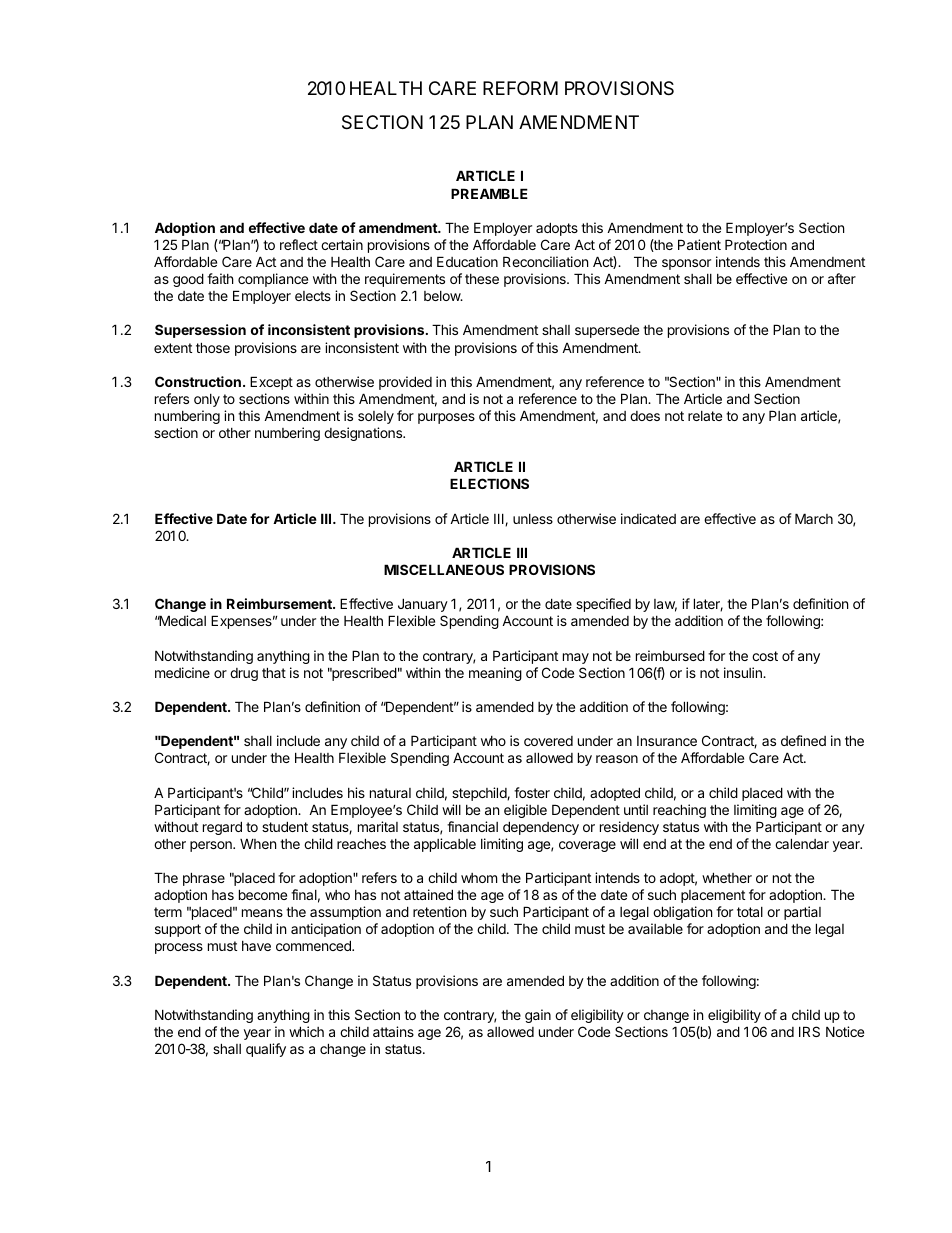  I want to click on purposes, so click(446, 418).
